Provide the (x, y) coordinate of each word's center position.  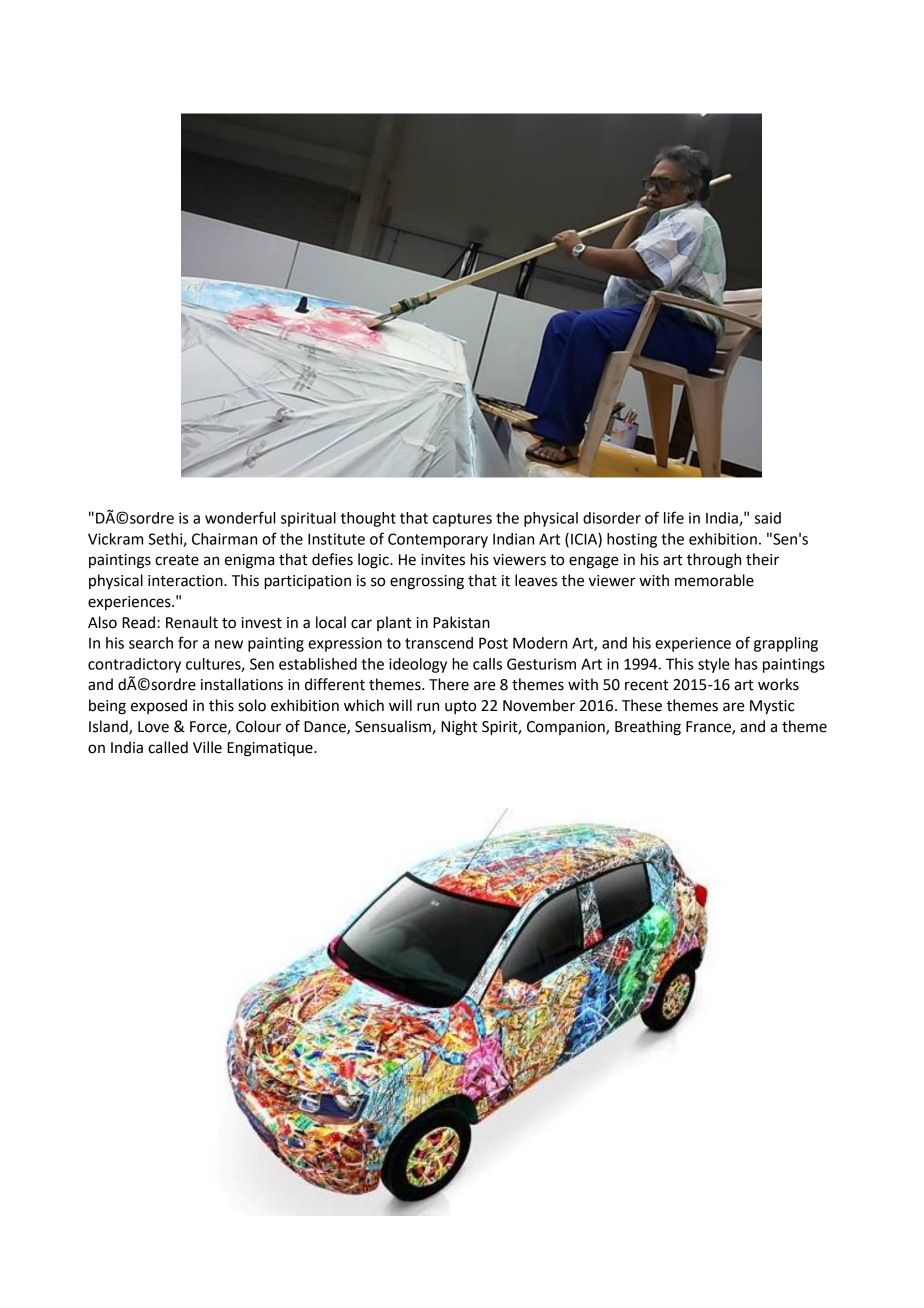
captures (462, 520)
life (674, 517)
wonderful (240, 517)
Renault (192, 622)
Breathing (648, 728)
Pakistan (461, 622)
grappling (786, 644)
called (168, 747)
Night (459, 728)
